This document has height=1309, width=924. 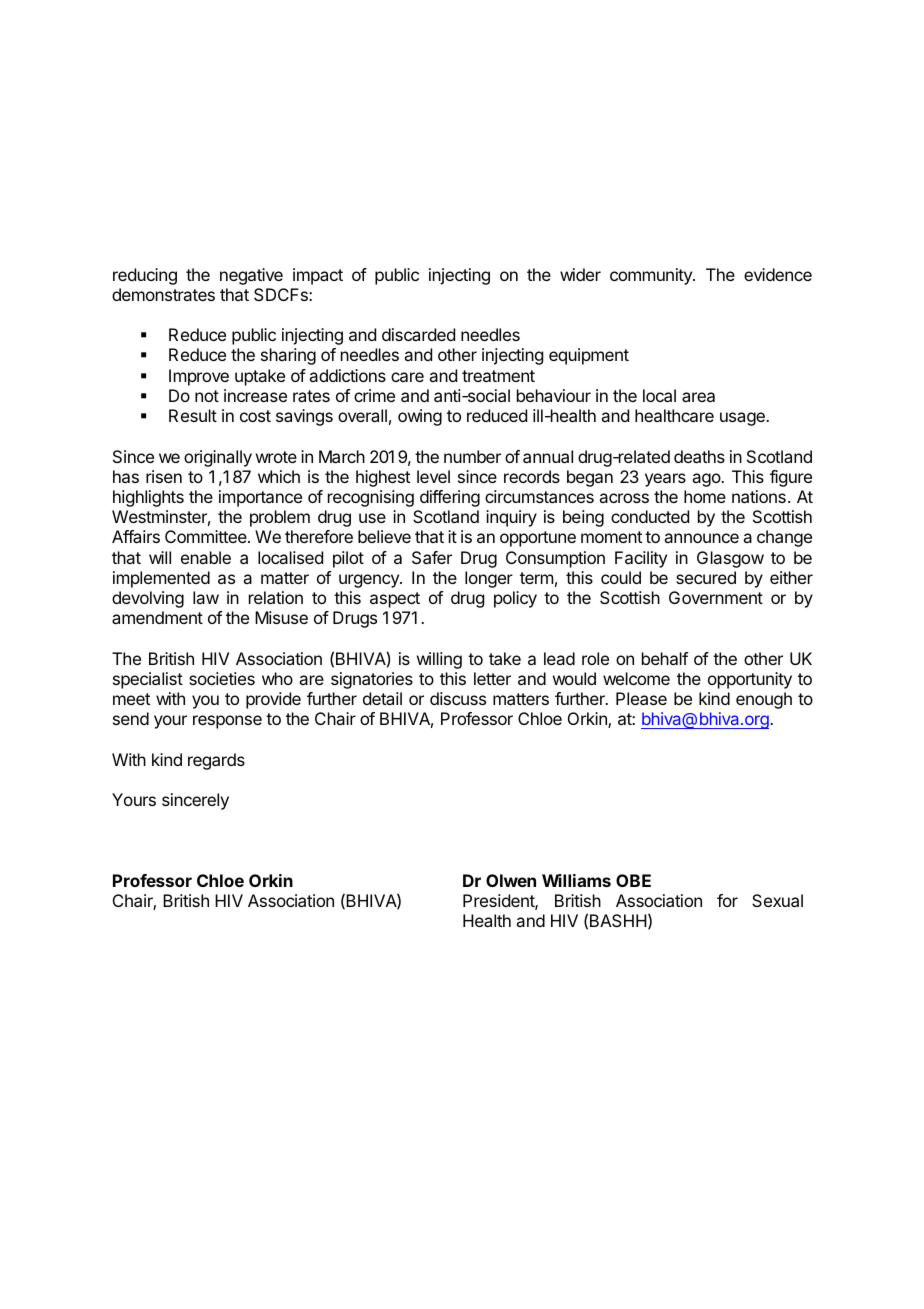 What do you see at coordinates (222, 678) in the document?
I see `societies` at bounding box center [222, 678].
